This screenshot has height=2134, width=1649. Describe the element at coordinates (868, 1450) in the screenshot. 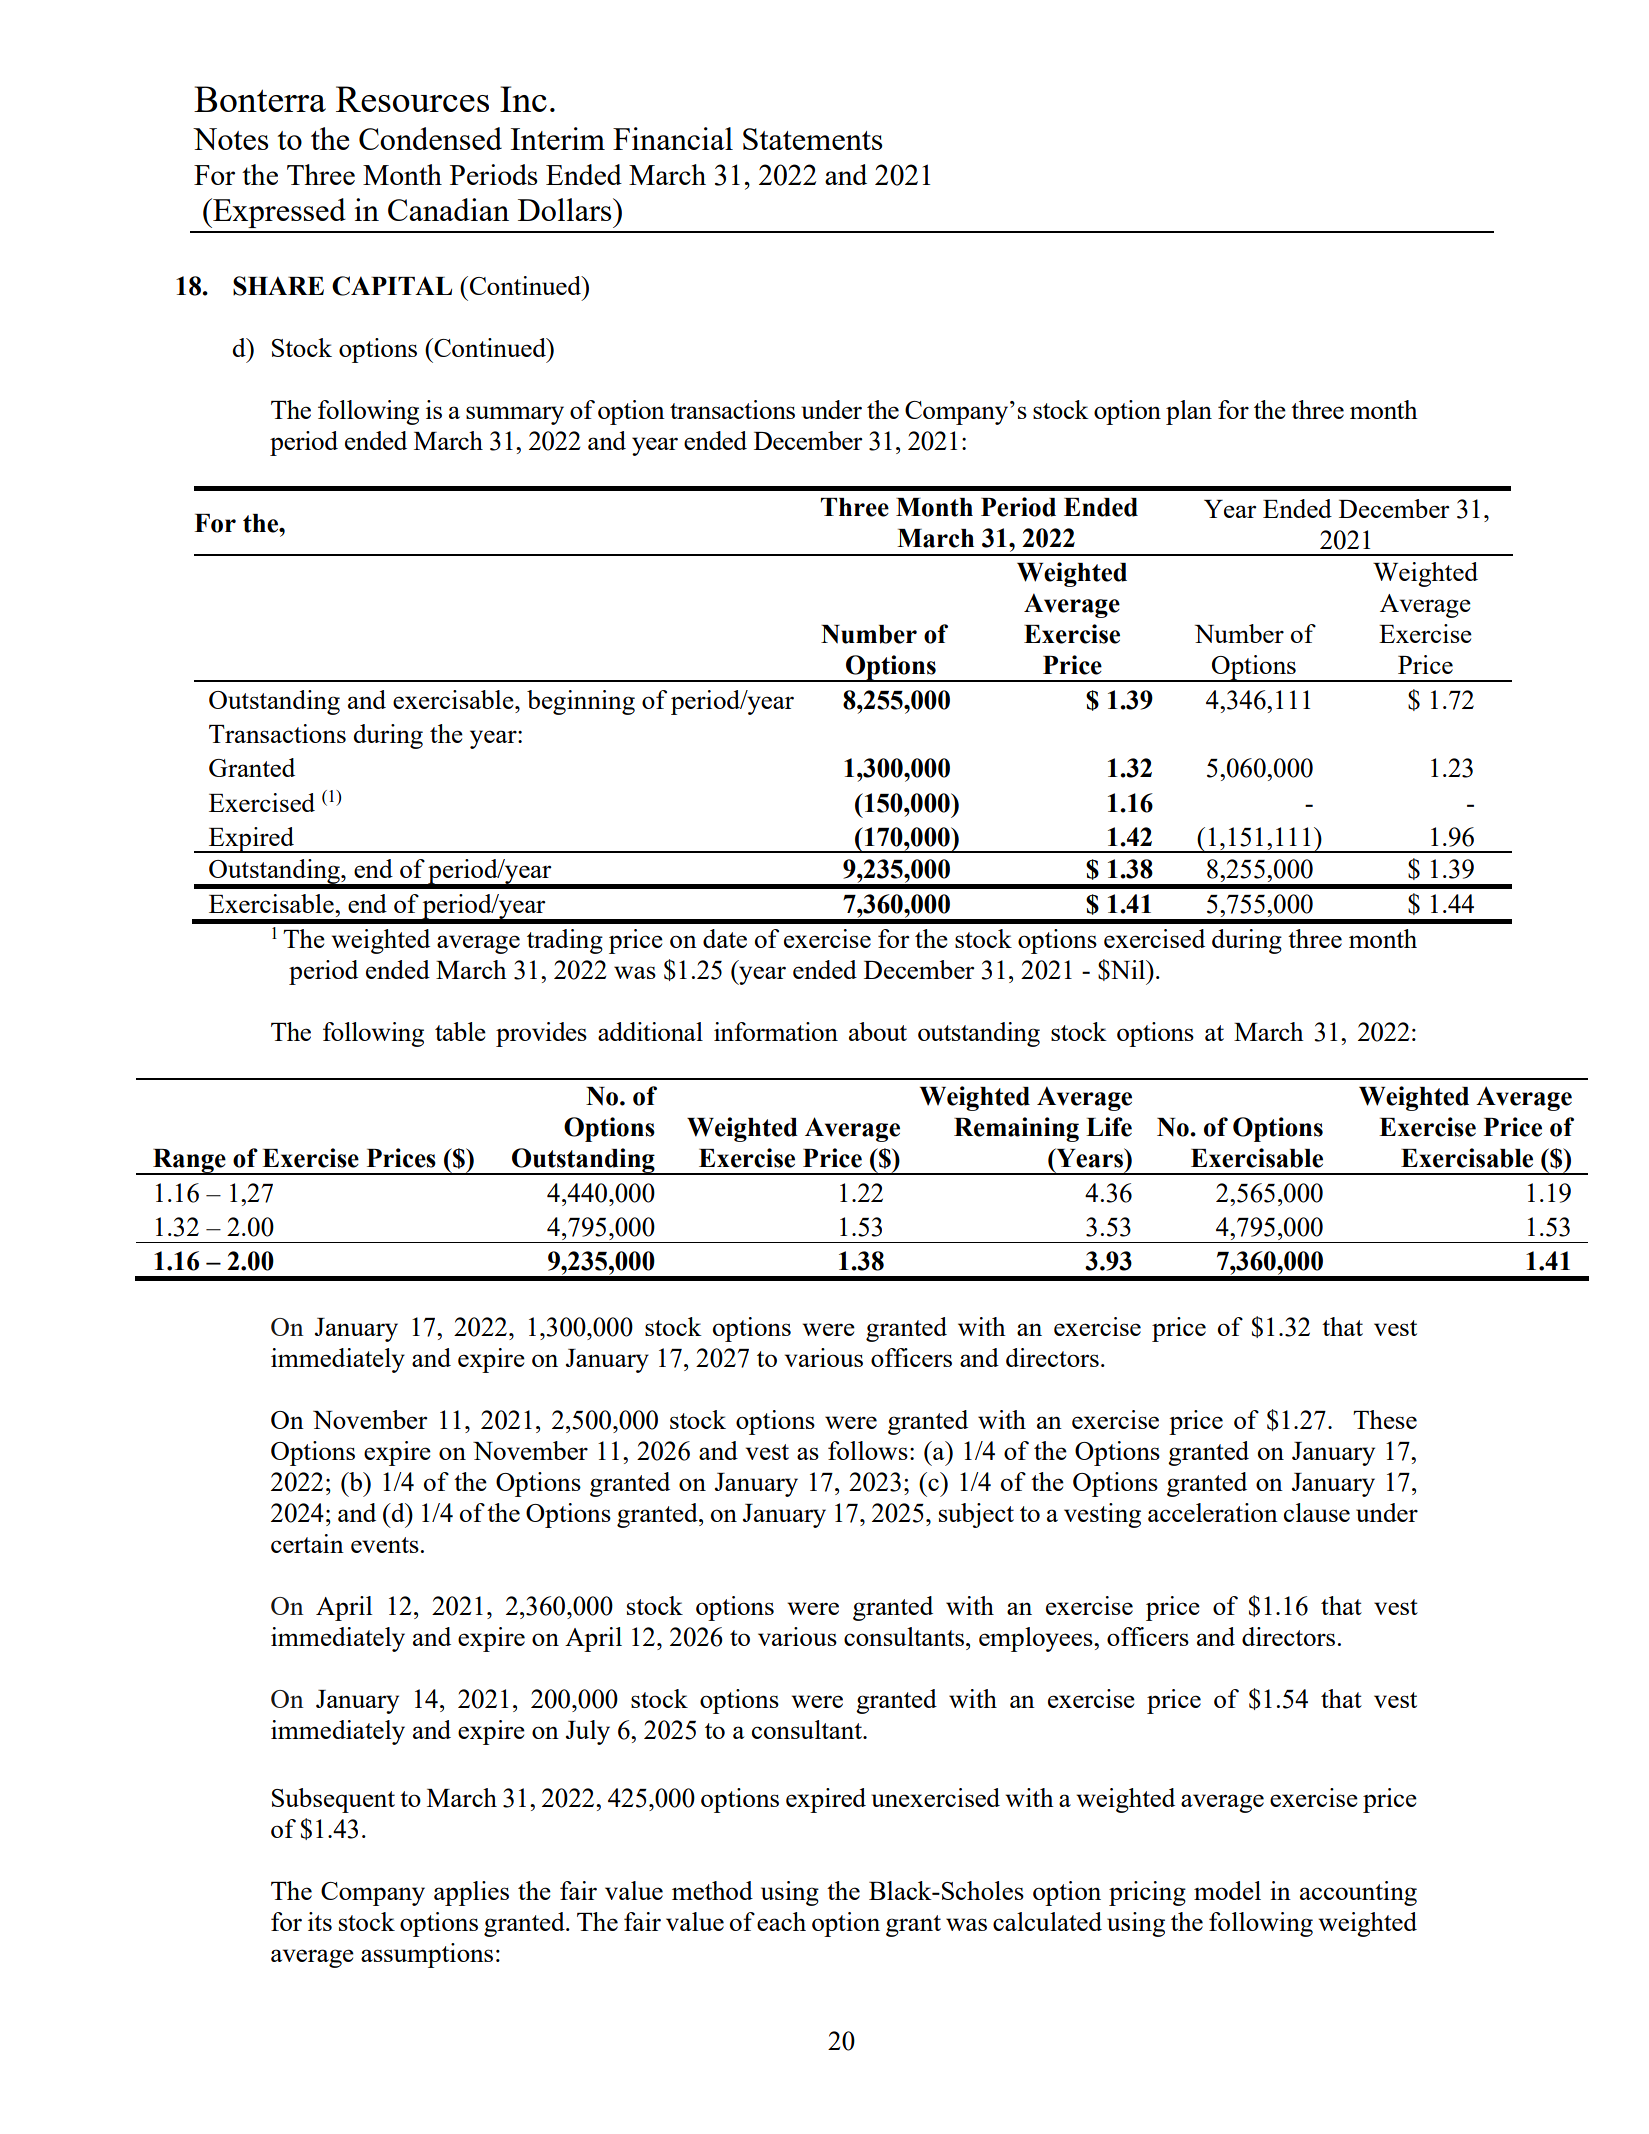

I see `follows` at that location.
